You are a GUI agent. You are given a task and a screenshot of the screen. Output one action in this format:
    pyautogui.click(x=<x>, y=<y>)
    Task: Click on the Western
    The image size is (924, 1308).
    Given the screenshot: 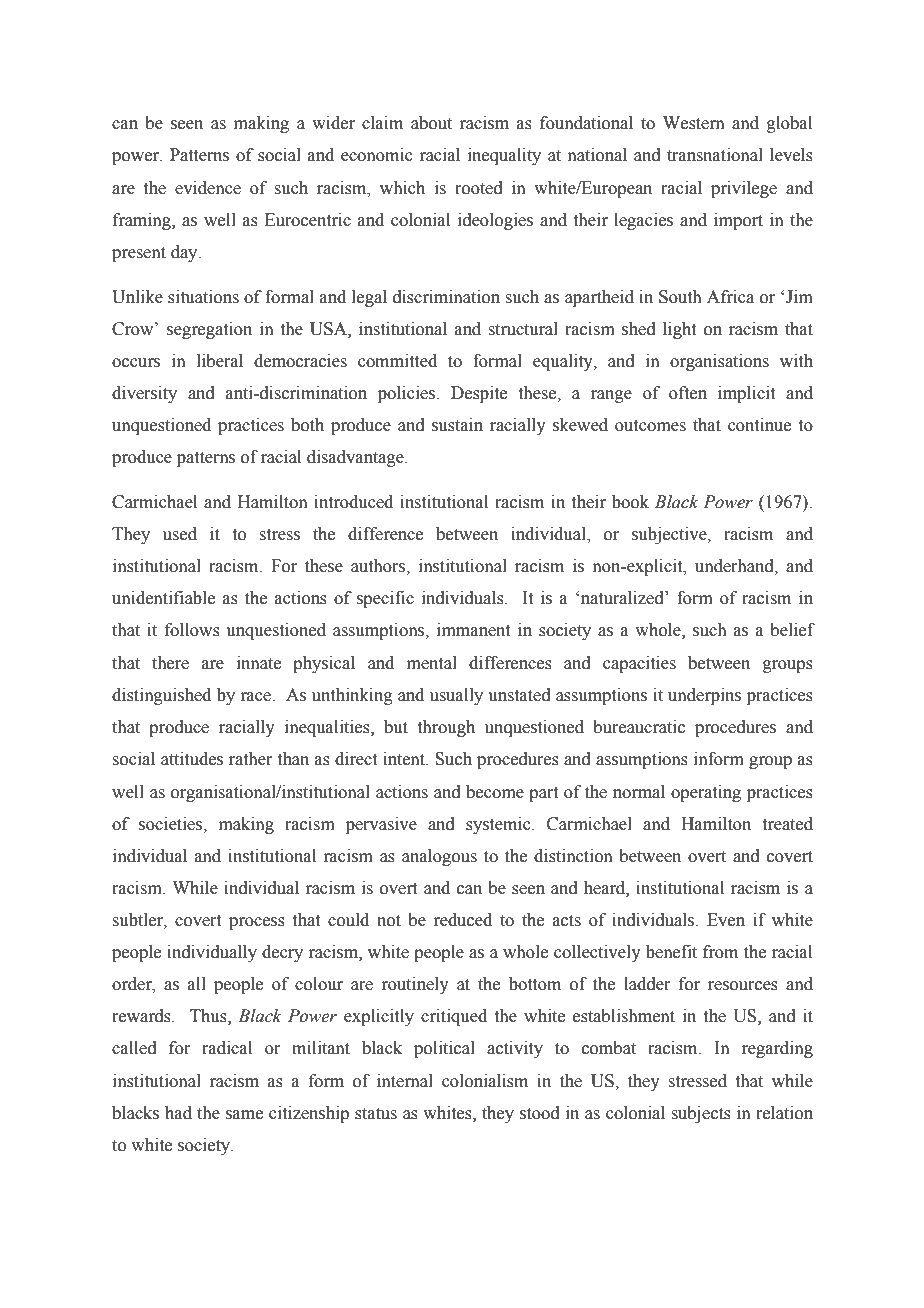 What is the action you would take?
    pyautogui.click(x=694, y=123)
